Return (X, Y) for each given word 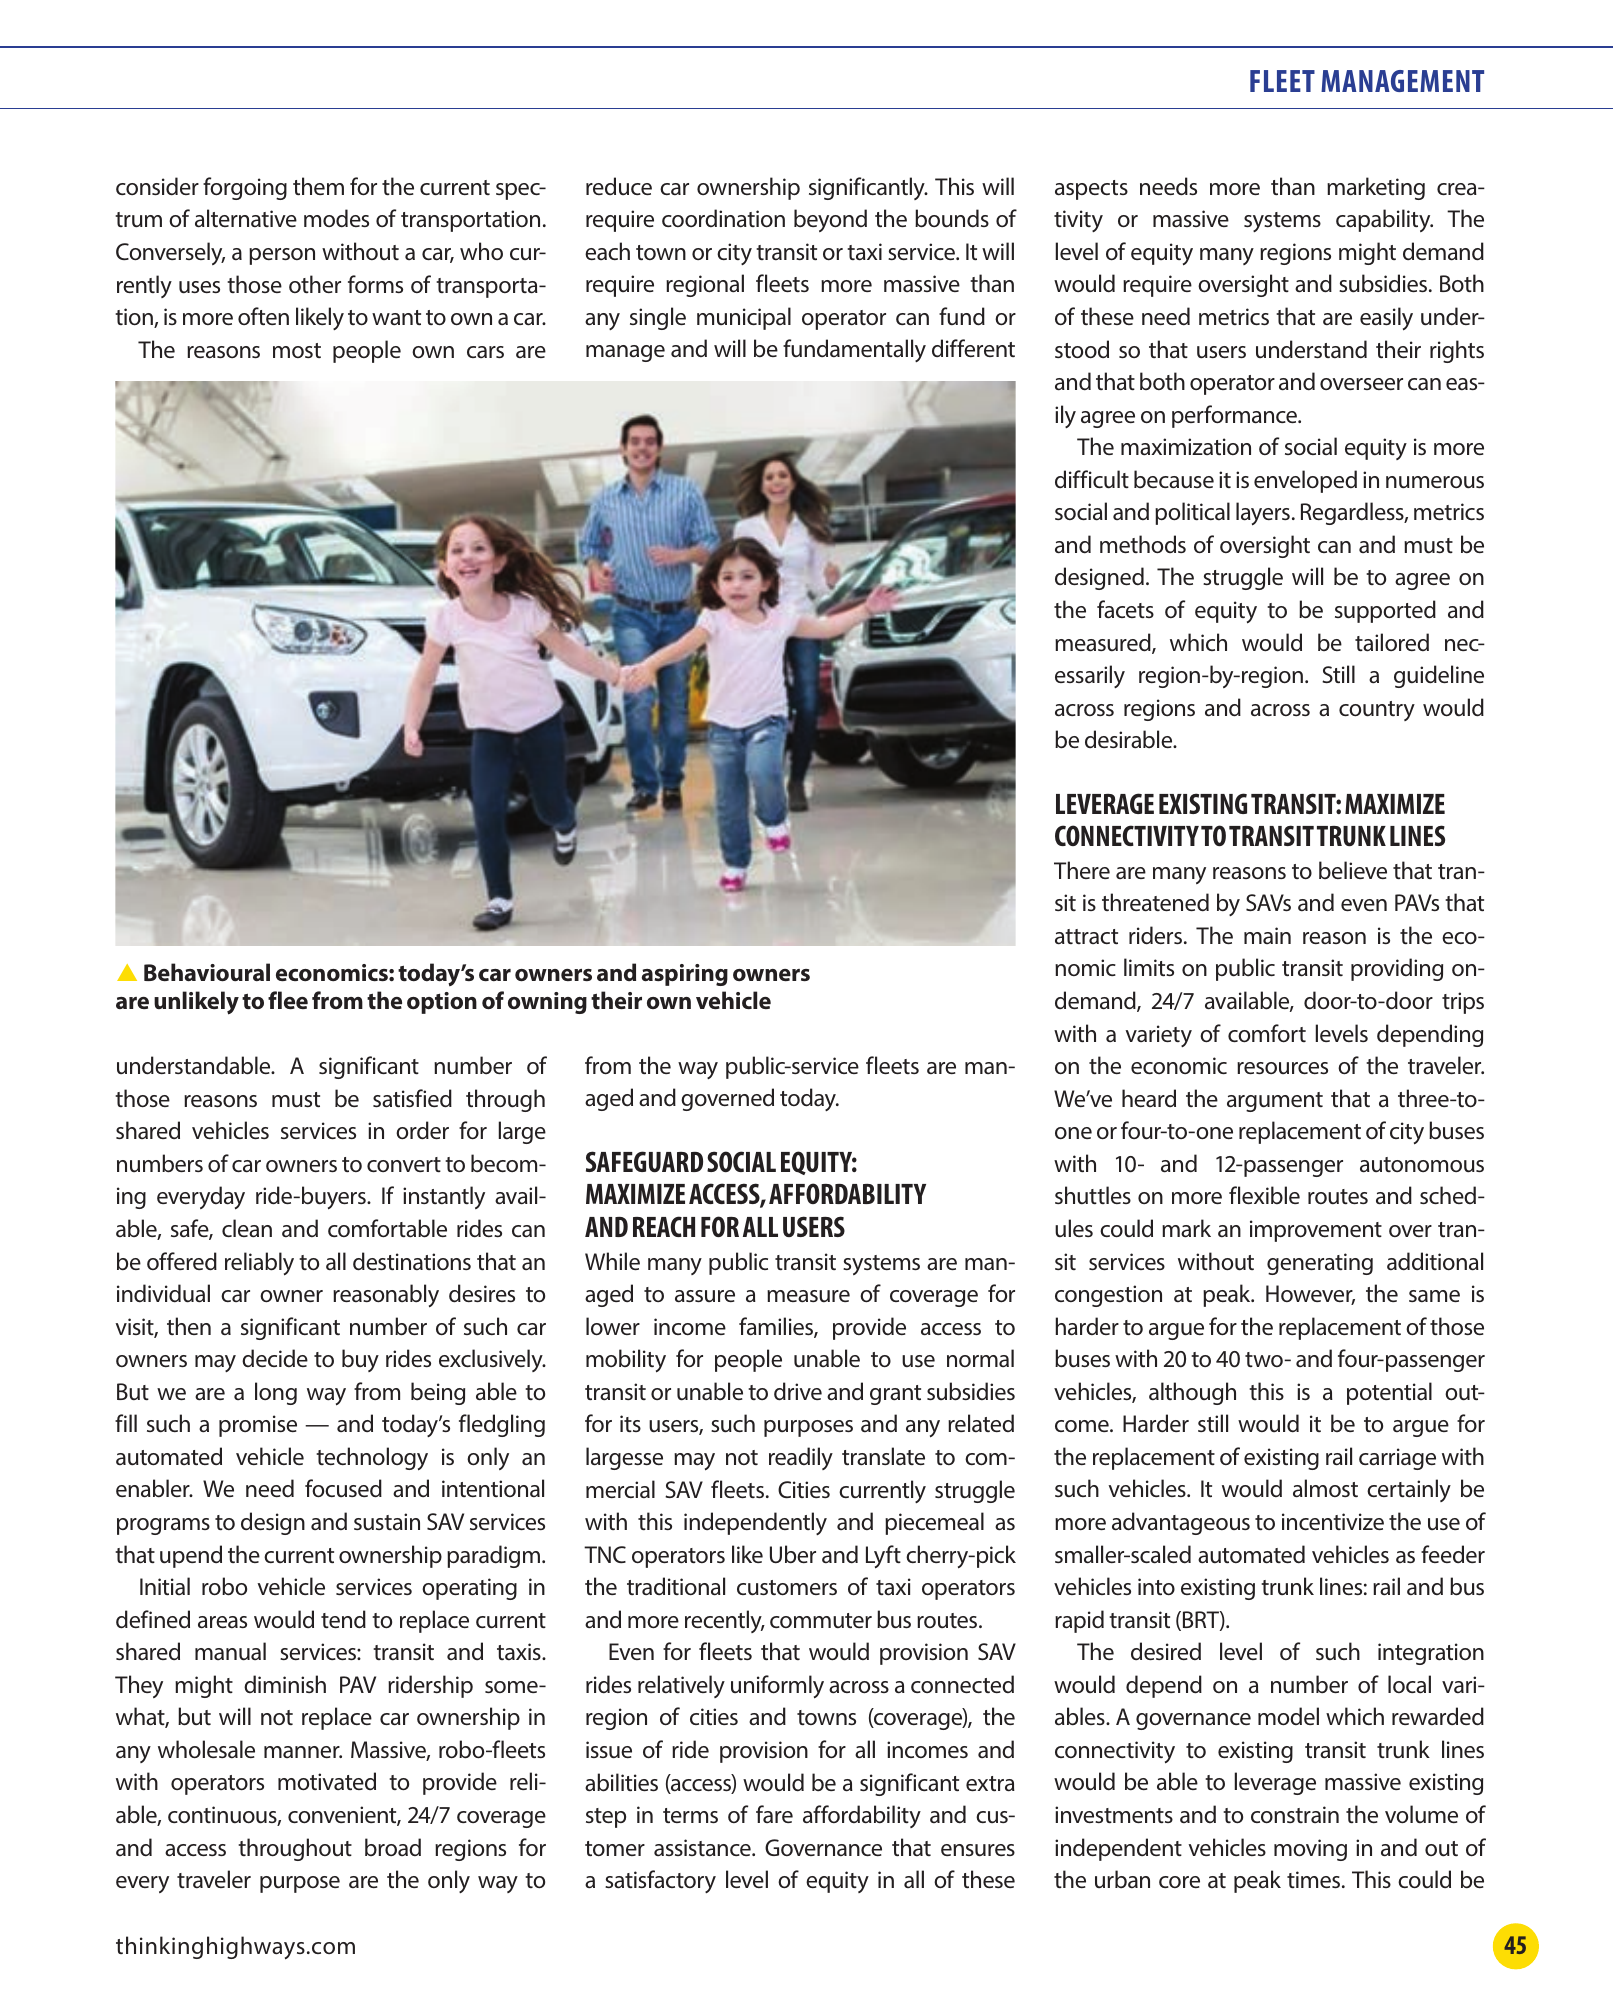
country (1377, 711)
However (1310, 1295)
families (777, 1327)
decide (275, 1358)
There (1082, 870)
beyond (830, 220)
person (282, 256)
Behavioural (207, 972)
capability (1384, 220)
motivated (327, 1781)
